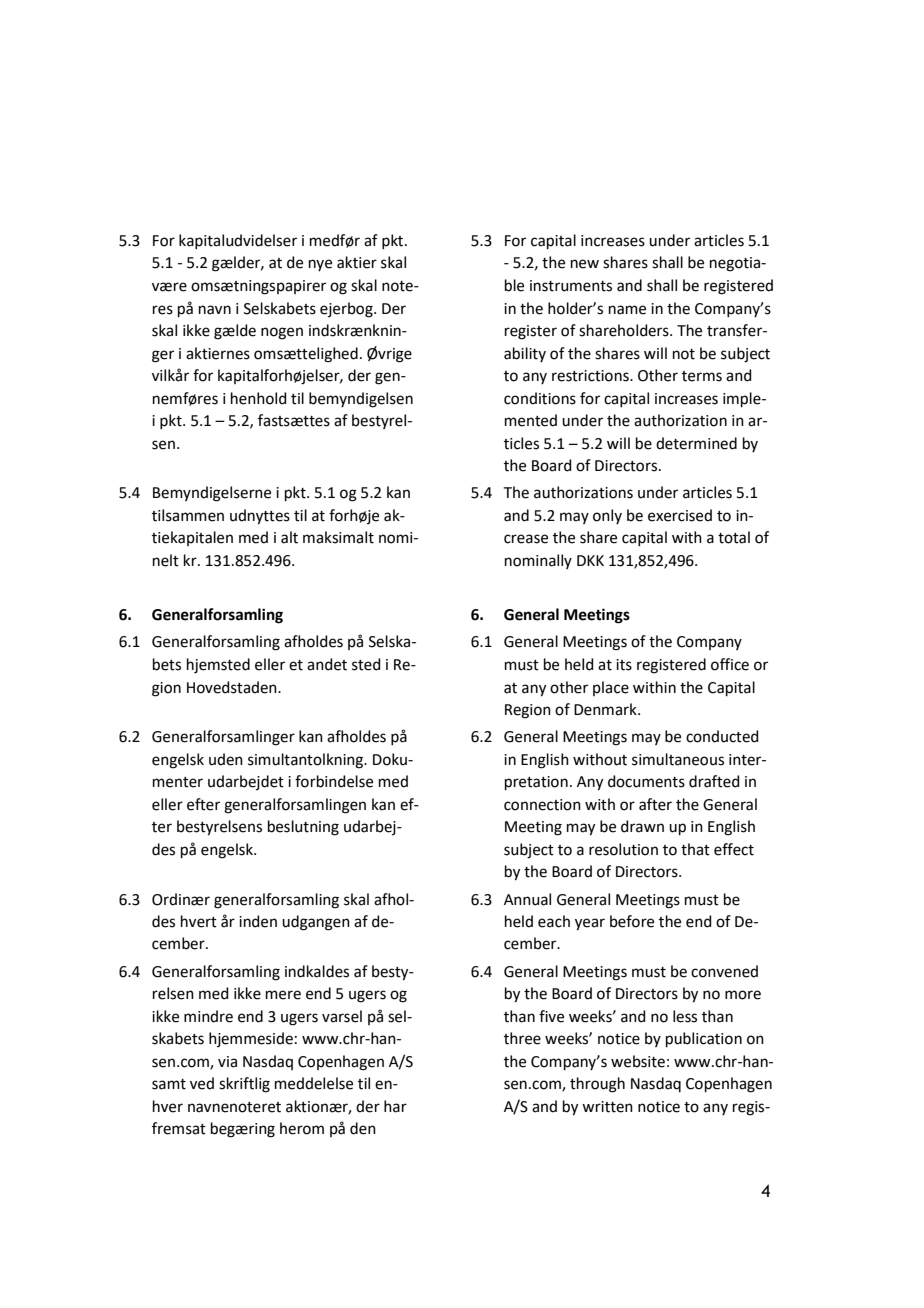 This screenshot has width=924, height=1308. I want to click on new, so click(585, 264).
